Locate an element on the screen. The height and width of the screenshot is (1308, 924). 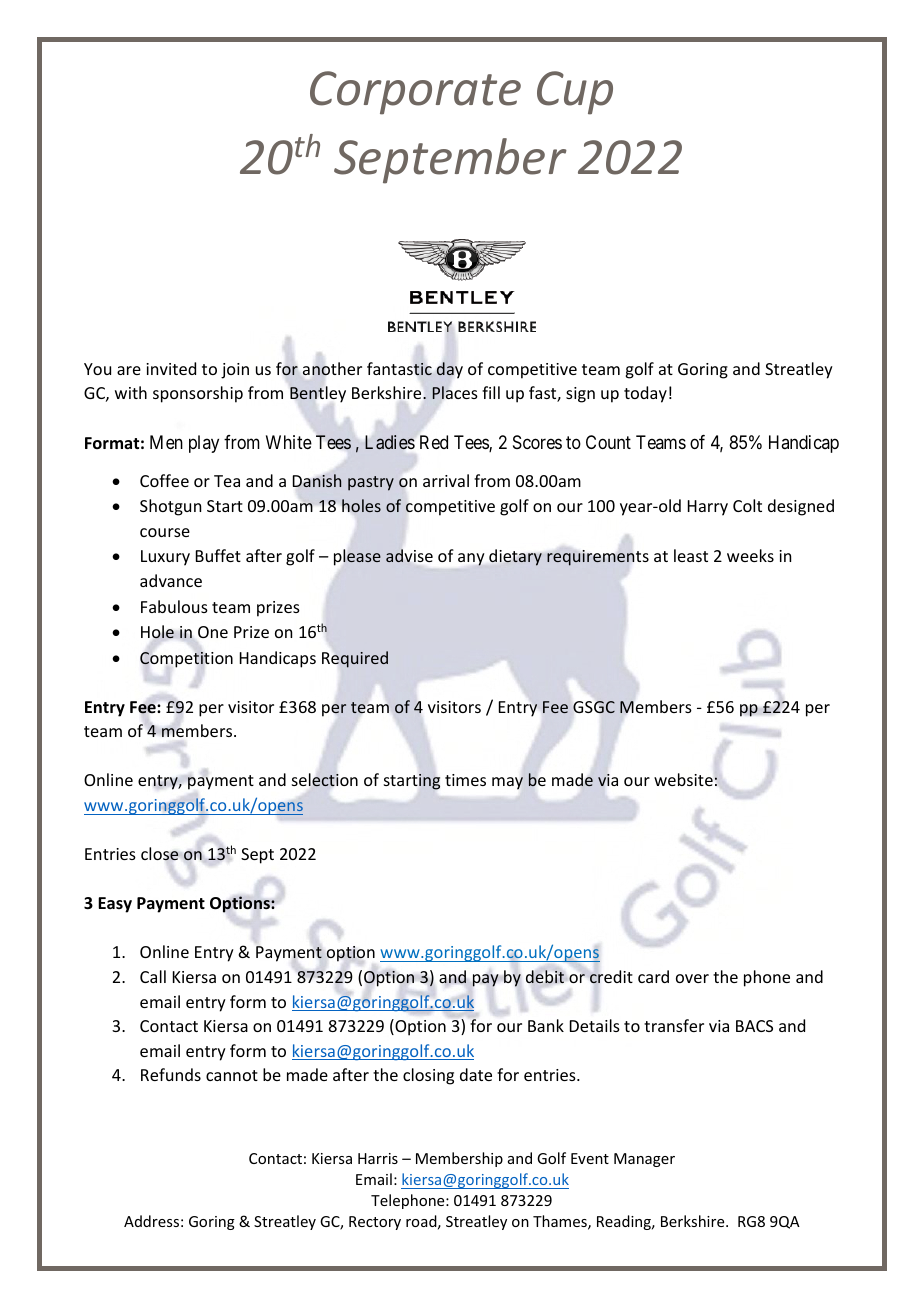
Places is located at coordinates (455, 393).
